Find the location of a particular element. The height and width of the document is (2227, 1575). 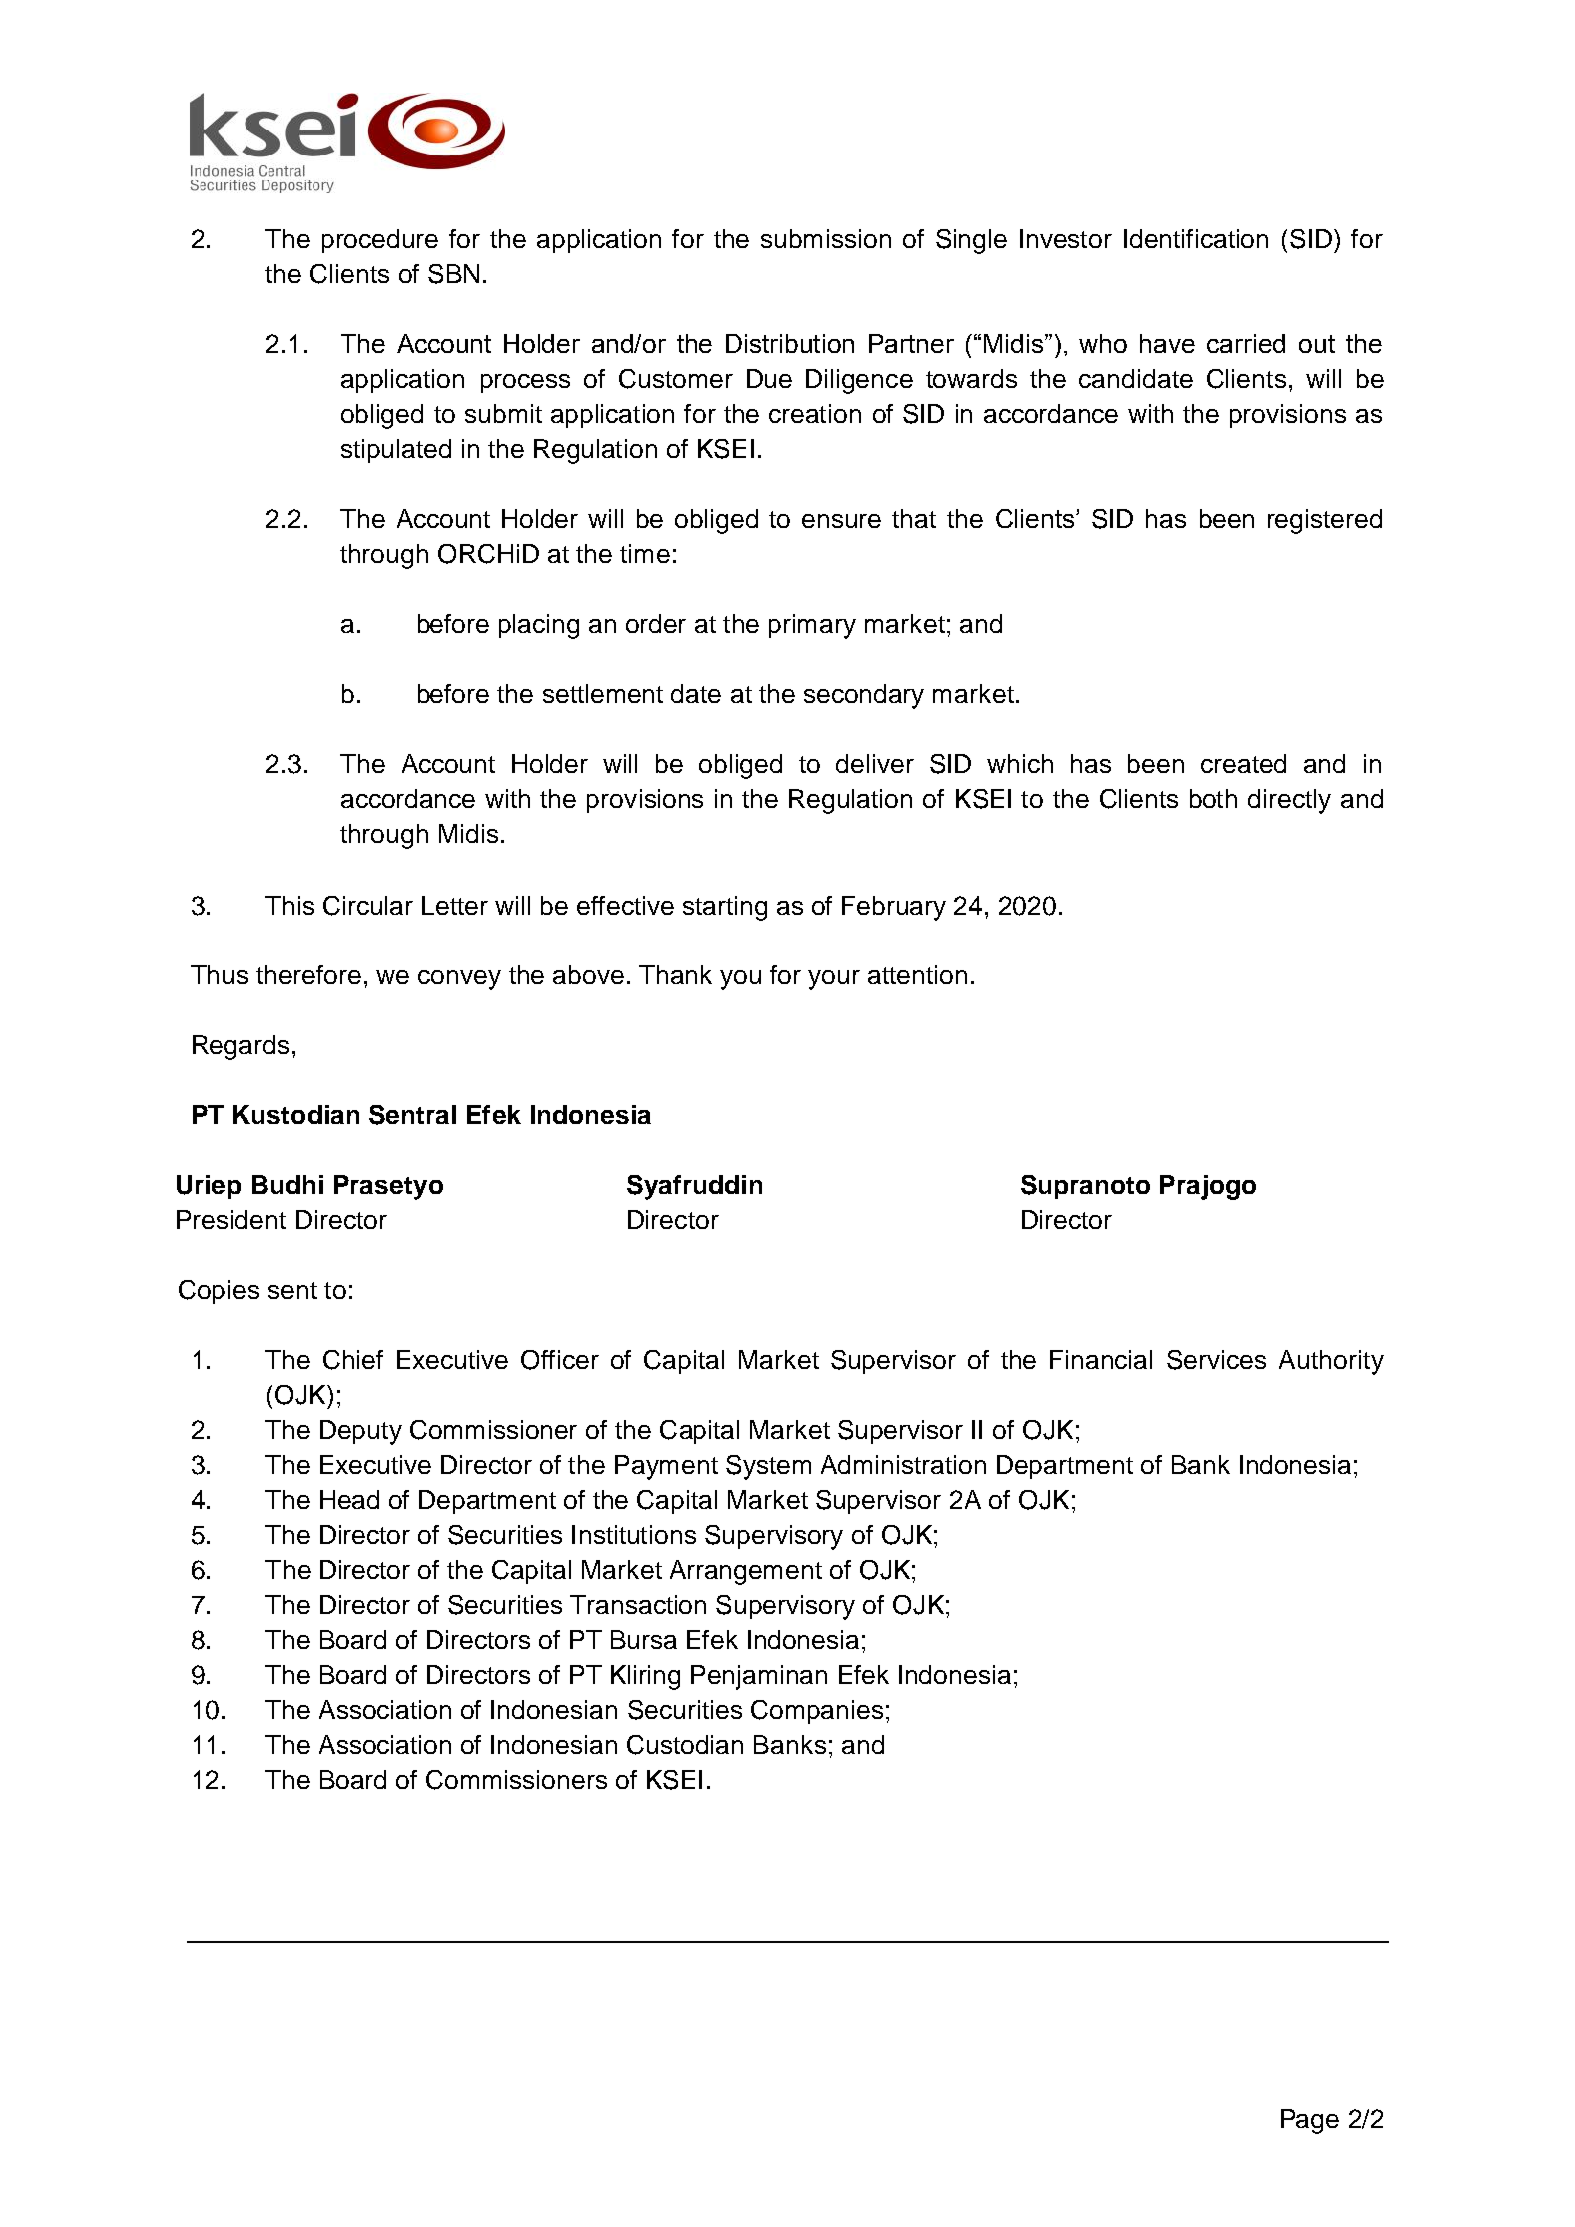

have is located at coordinates (1167, 343).
